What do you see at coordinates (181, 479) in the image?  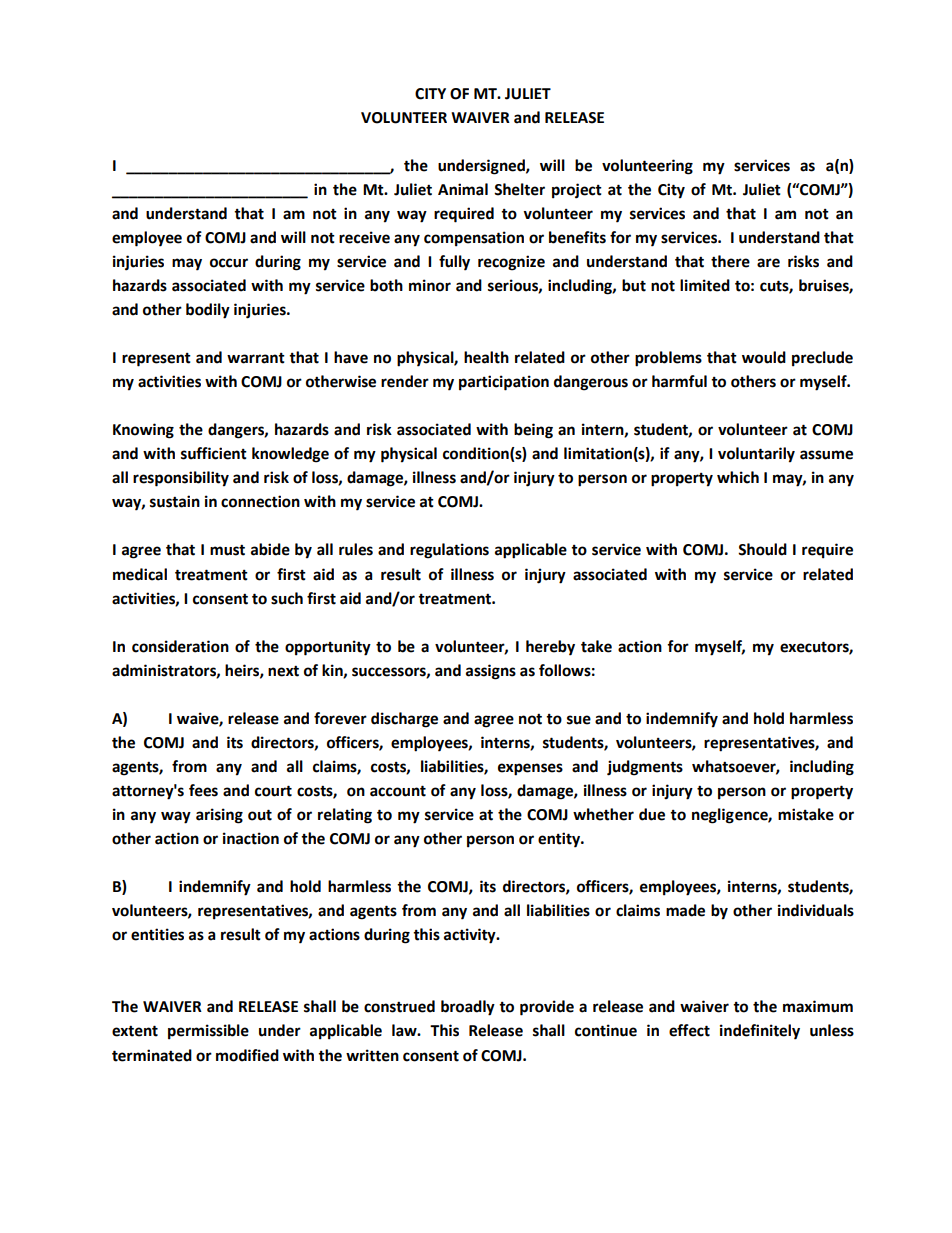 I see `responsibility` at bounding box center [181, 479].
